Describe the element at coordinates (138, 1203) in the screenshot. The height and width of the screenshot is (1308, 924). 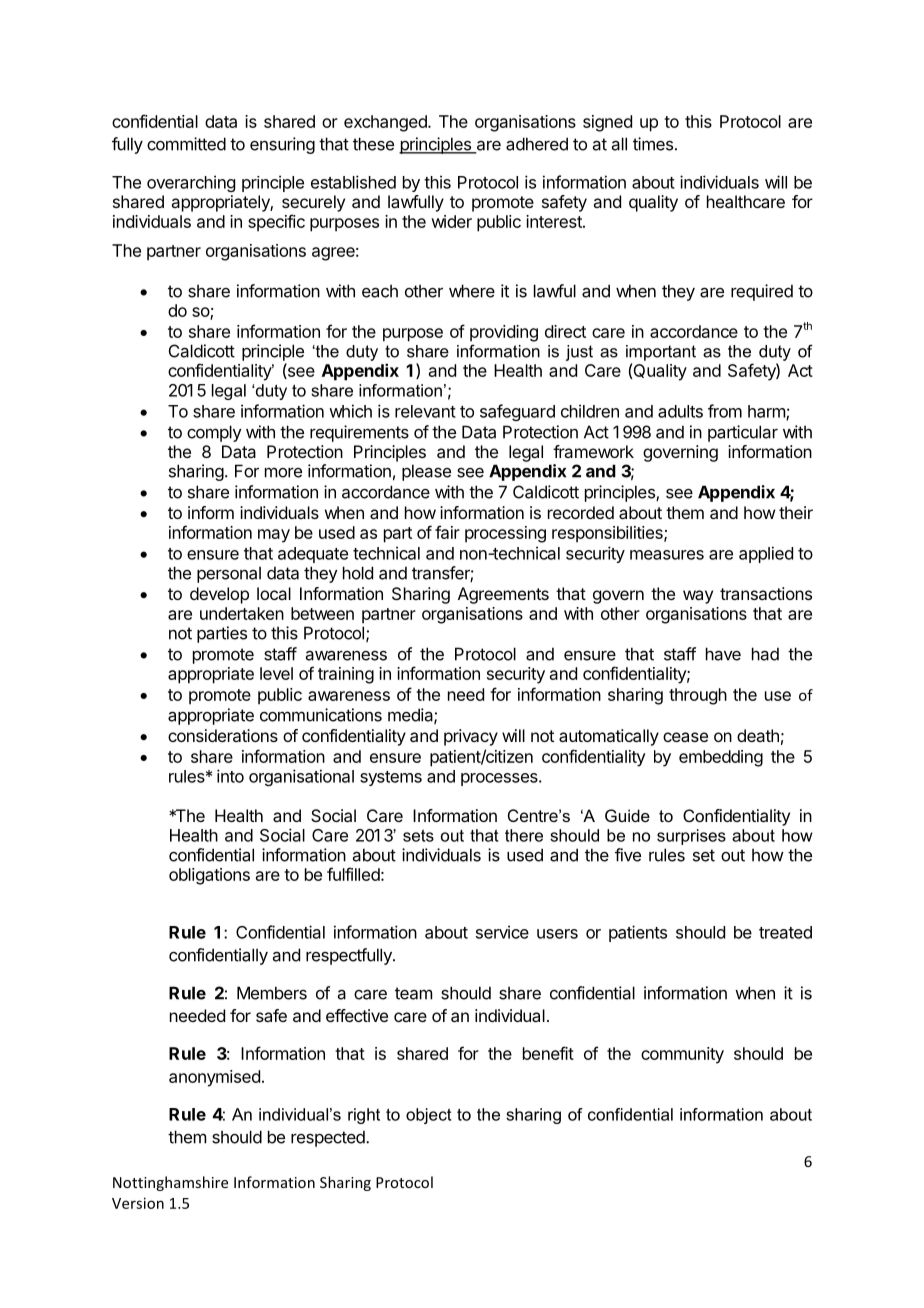
I see `Version` at that location.
